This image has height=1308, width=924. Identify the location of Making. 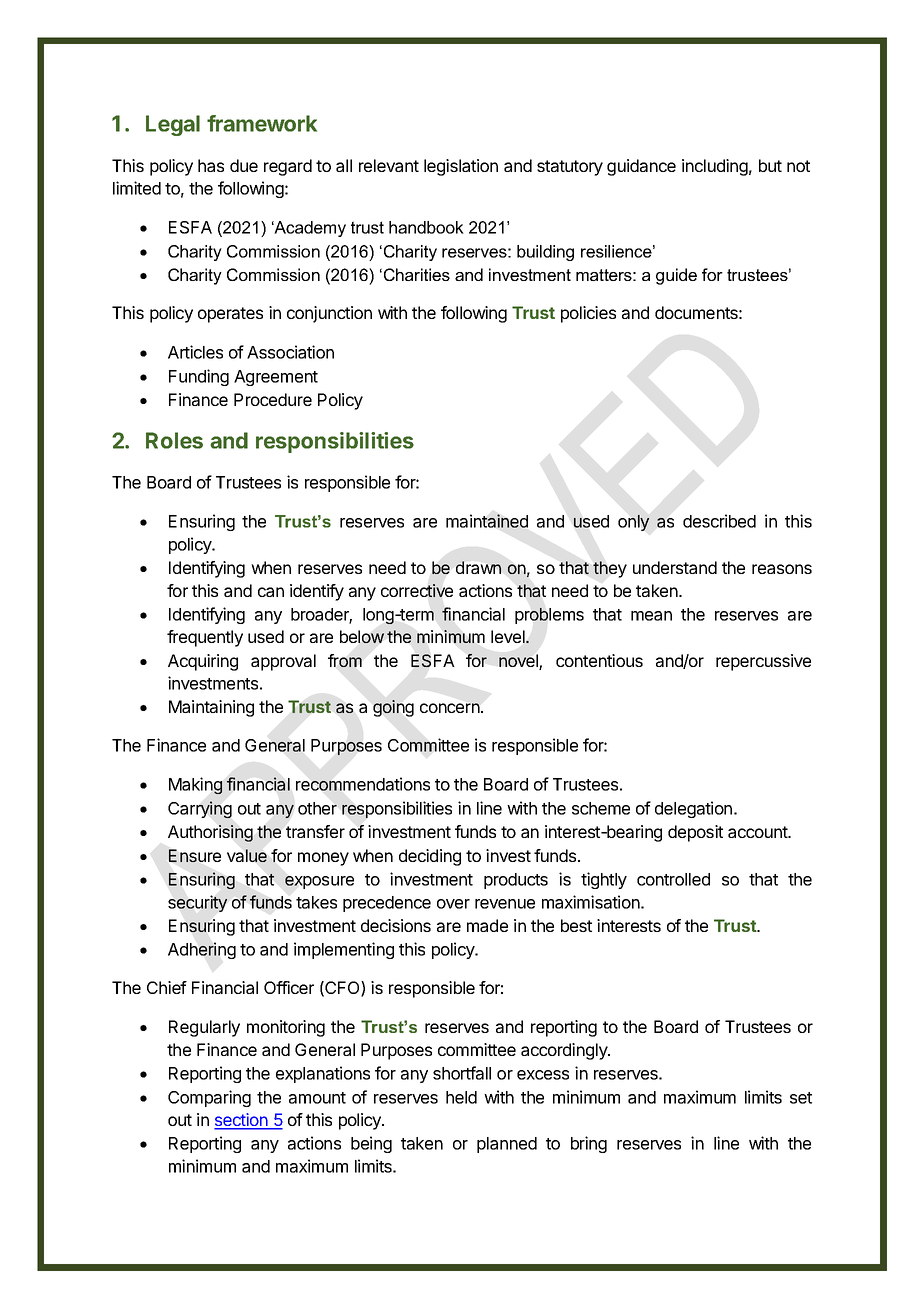
(195, 785).
